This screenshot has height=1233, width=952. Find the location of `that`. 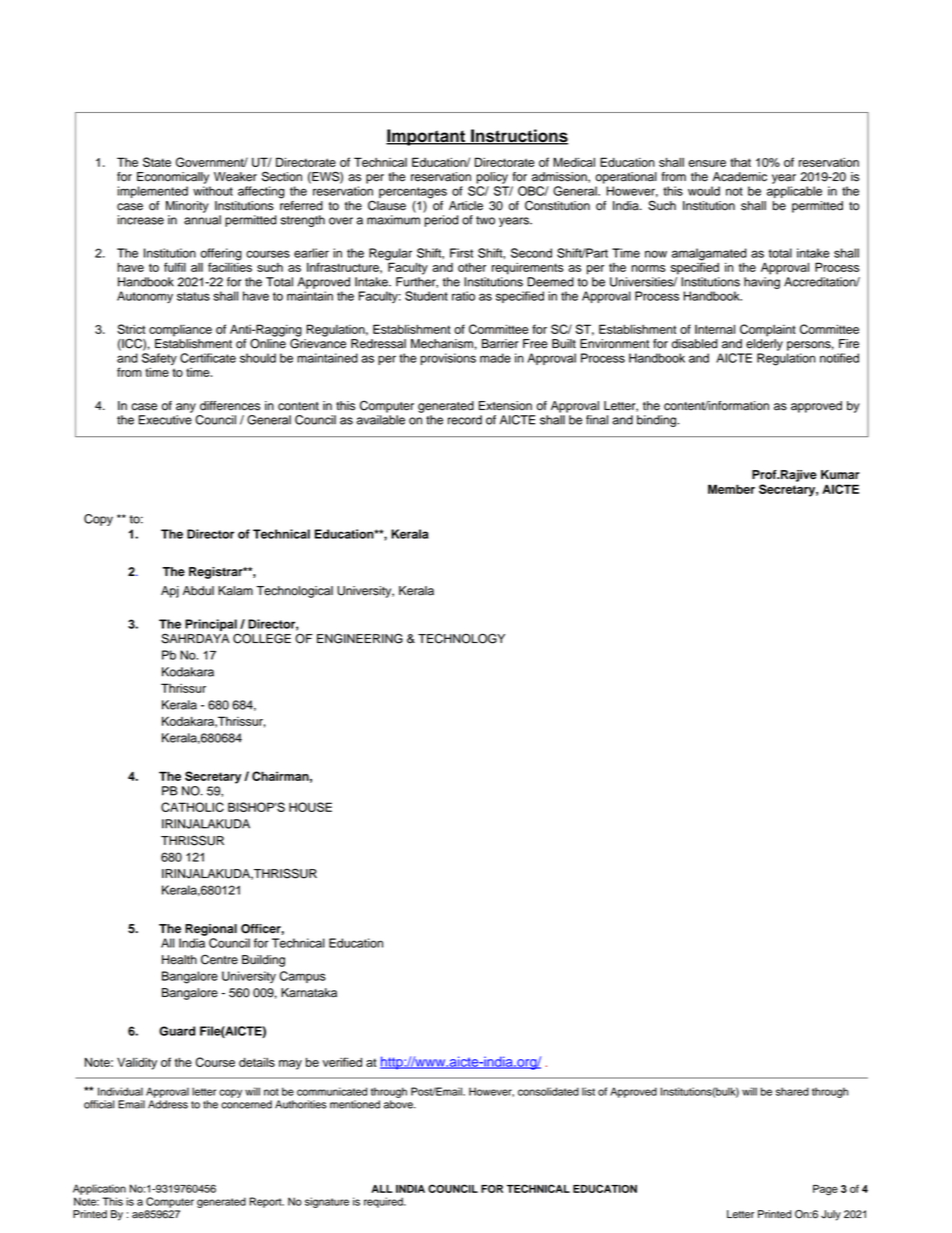

that is located at coordinates (740, 162).
